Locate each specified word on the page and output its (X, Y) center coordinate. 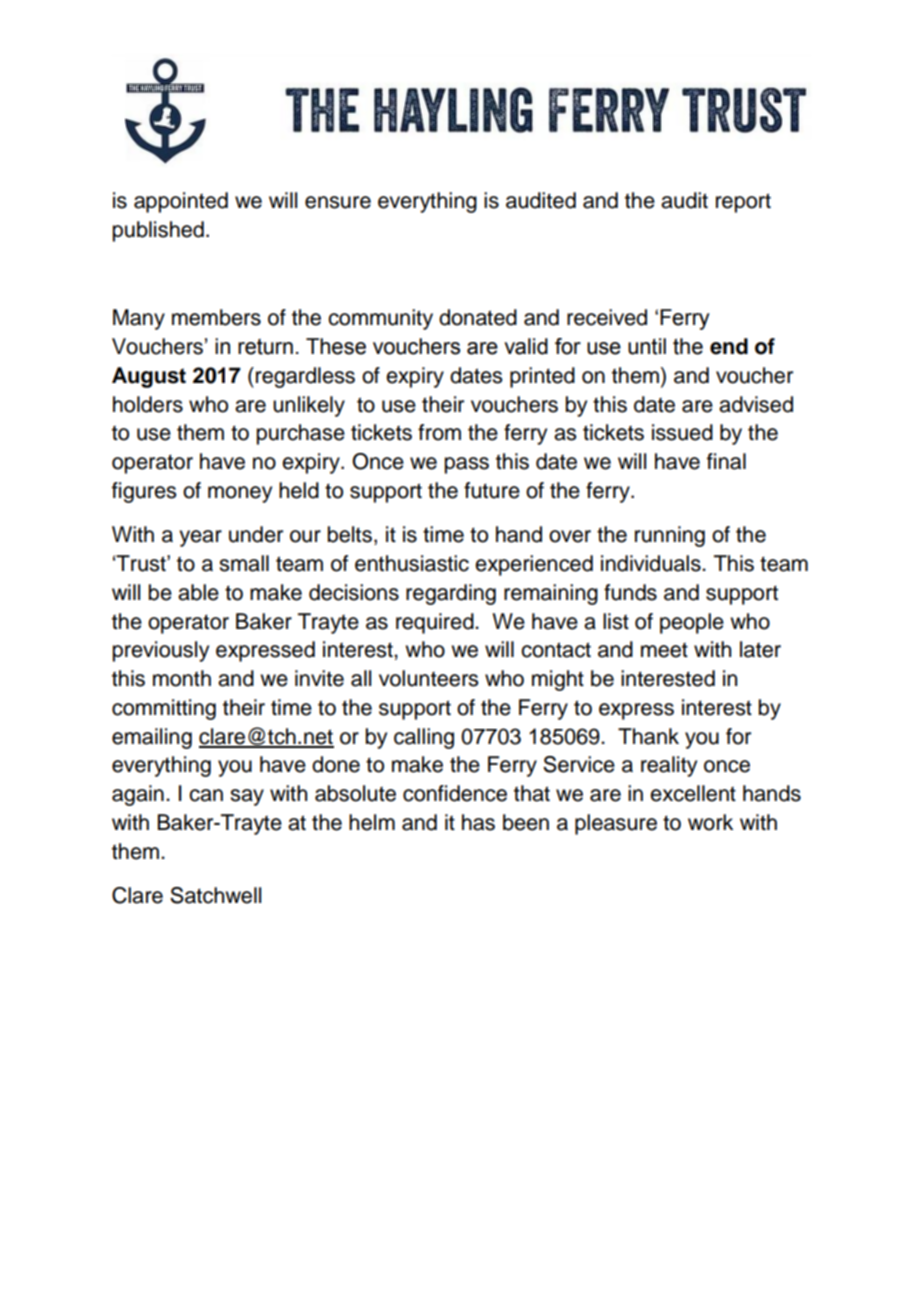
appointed (181, 202)
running (670, 536)
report (743, 203)
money (240, 494)
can (206, 795)
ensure (338, 202)
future (492, 490)
